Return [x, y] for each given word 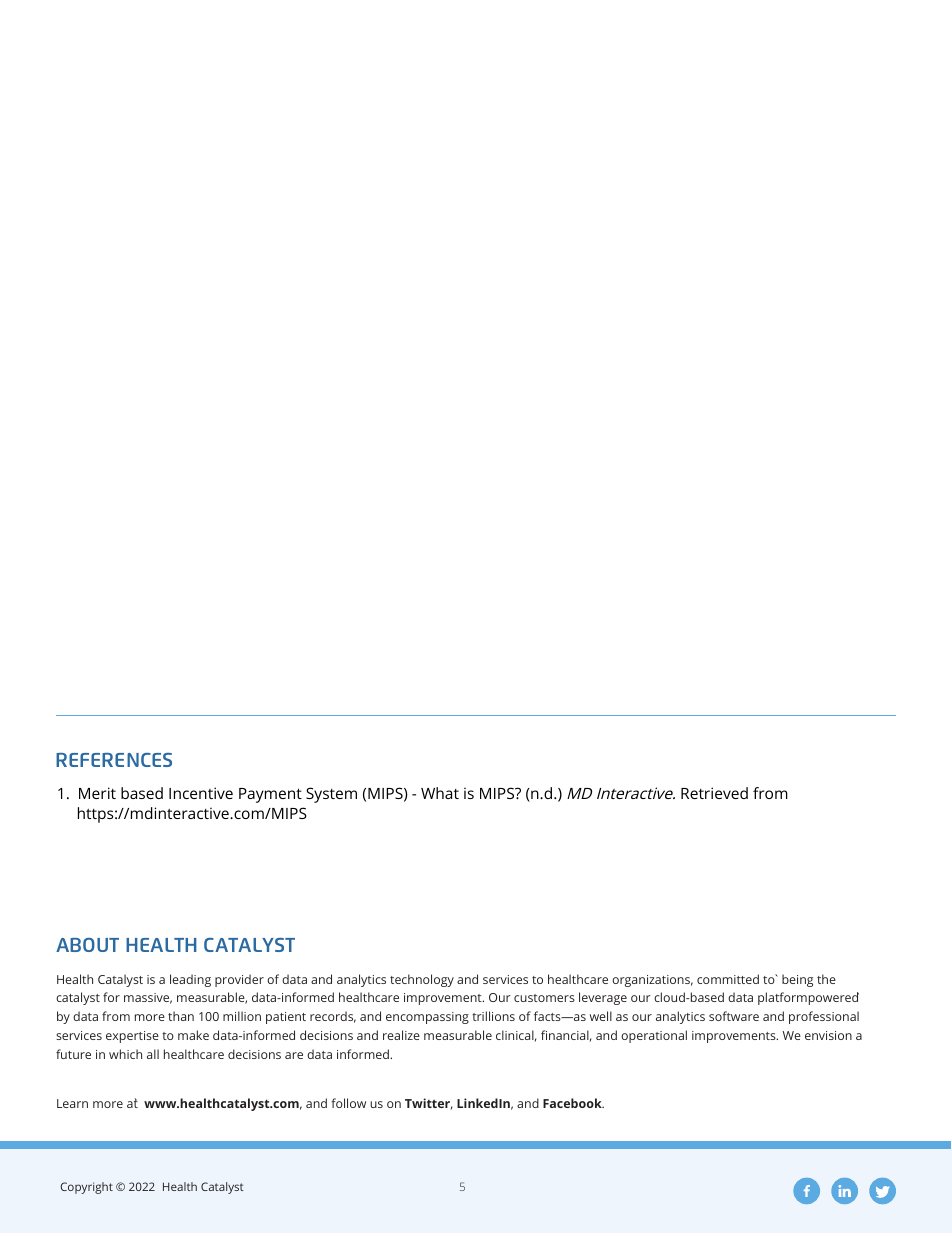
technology [422, 980]
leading [190, 980]
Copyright [86, 1188]
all [153, 1054]
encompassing [427, 1018]
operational [654, 1036]
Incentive [201, 793]
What [440, 793]
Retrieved [714, 793]
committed [728, 979]
